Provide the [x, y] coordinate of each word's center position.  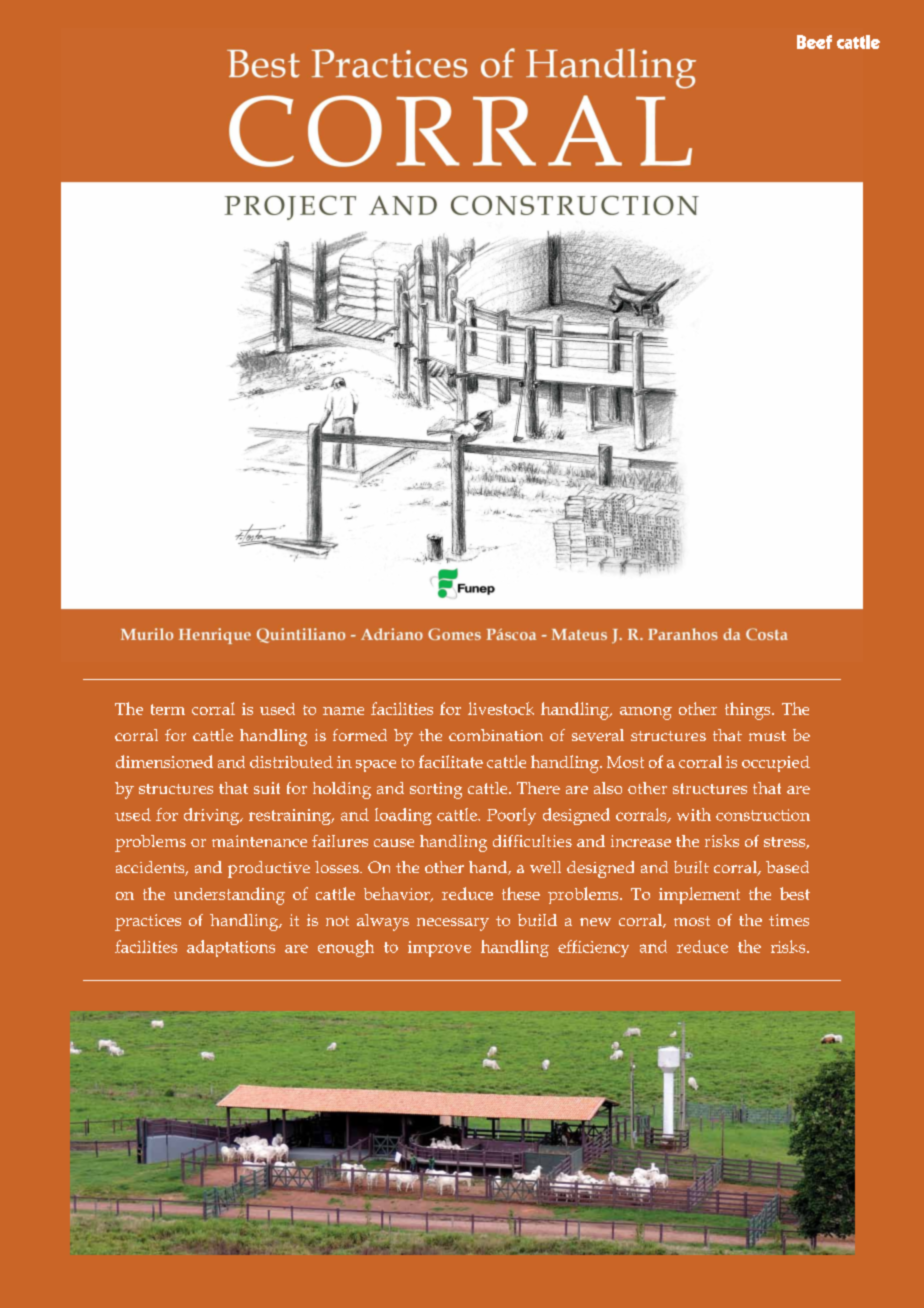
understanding [229, 896]
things [749, 711]
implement [699, 895]
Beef [814, 42]
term [168, 709]
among [646, 713]
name [343, 711]
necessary [453, 924]
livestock [501, 708]
